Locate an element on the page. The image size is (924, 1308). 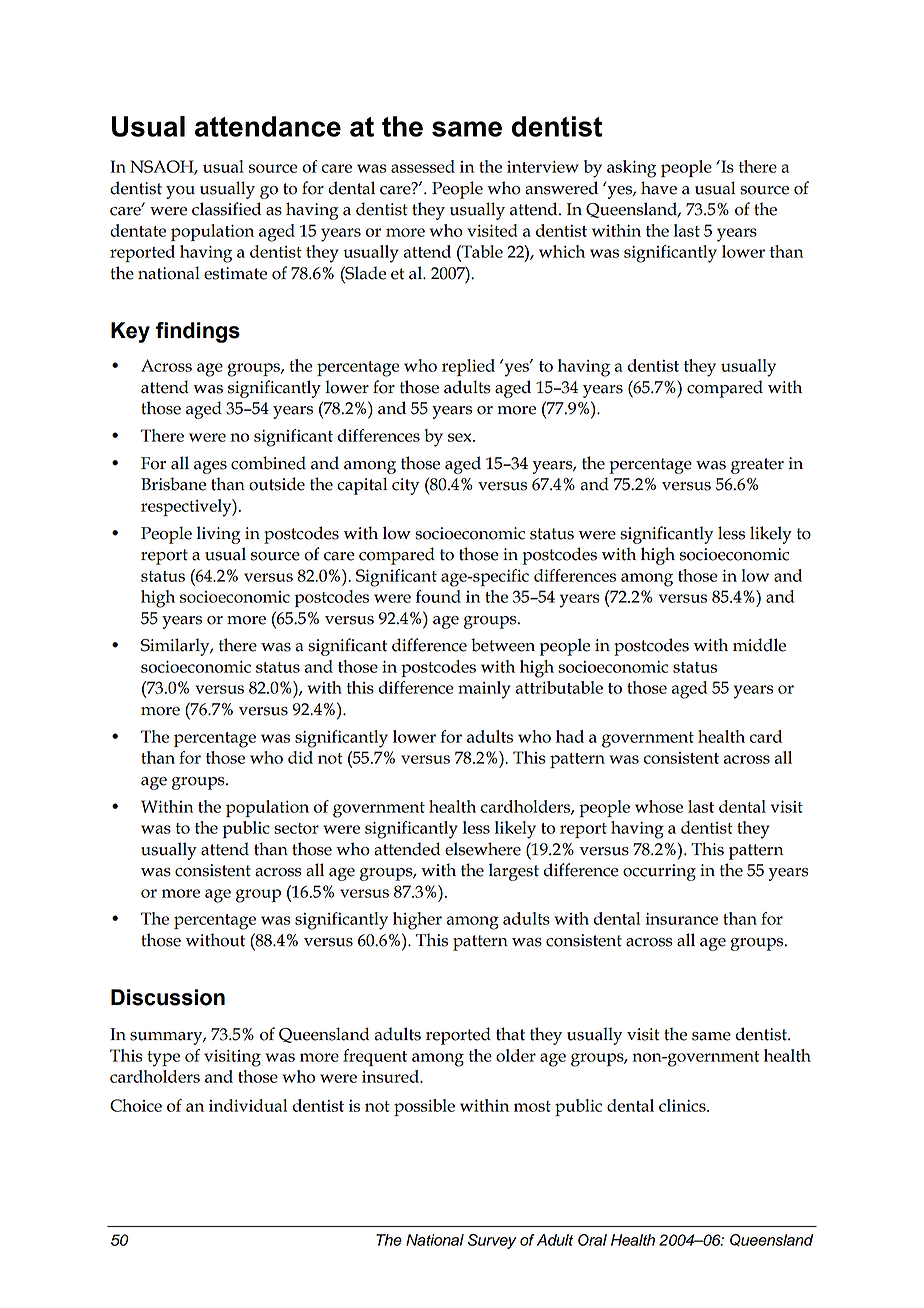
elsewhere is located at coordinates (483, 849).
